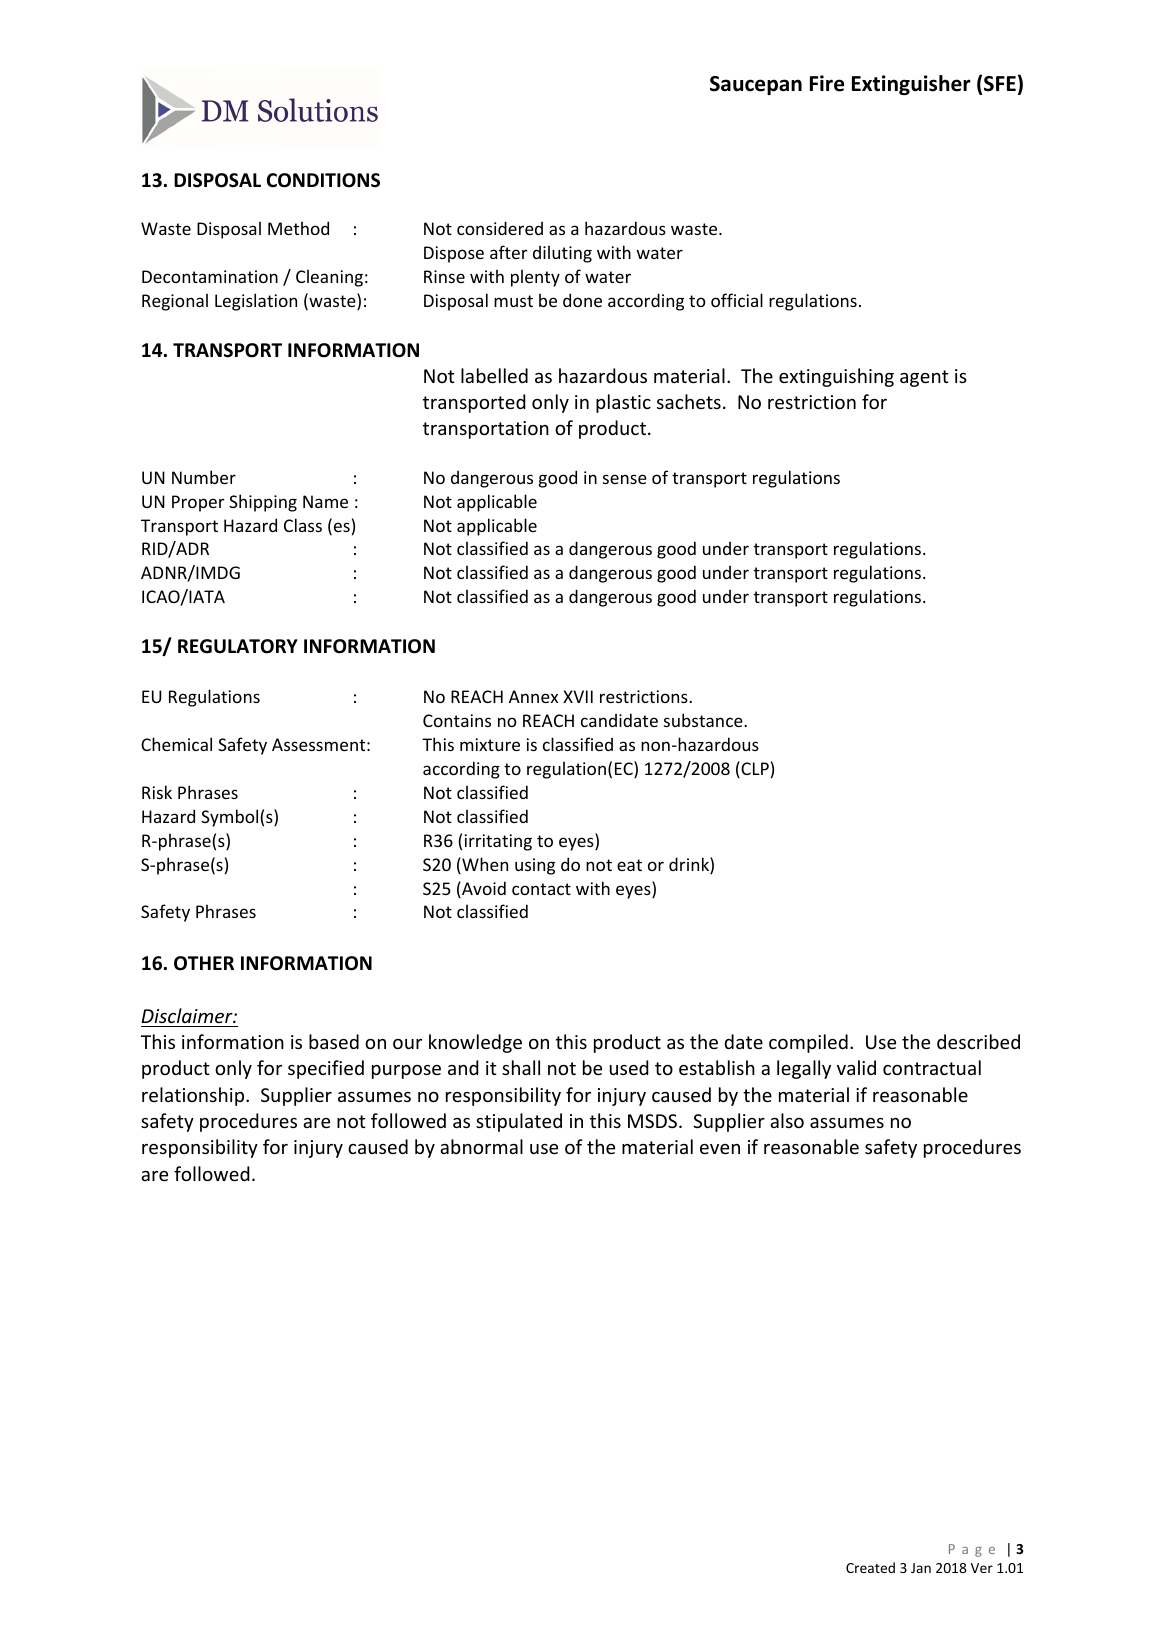 The image size is (1165, 1647). I want to click on considered, so click(500, 228).
